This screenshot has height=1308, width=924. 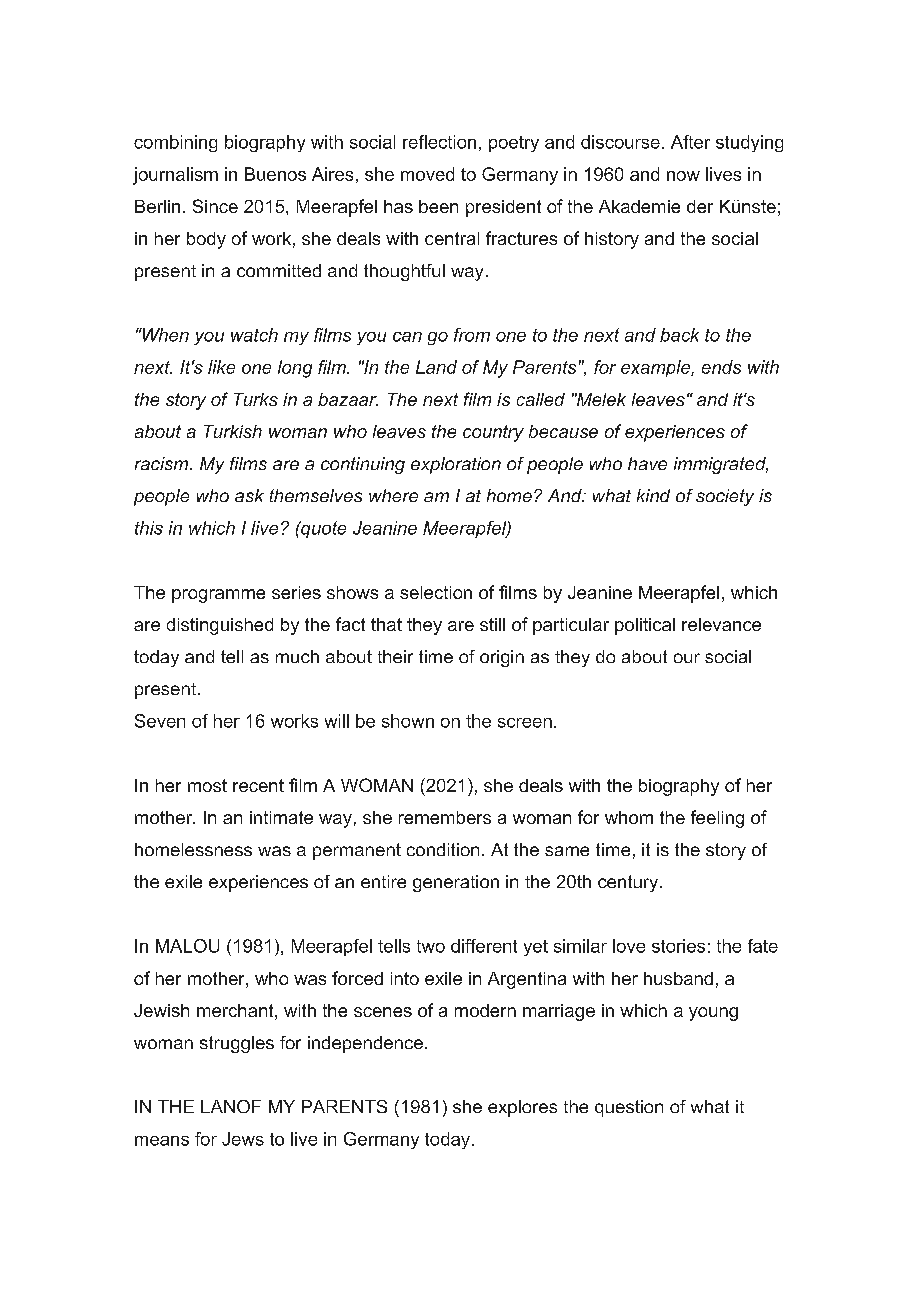 What do you see at coordinates (161, 1010) in the screenshot?
I see `Jewish` at bounding box center [161, 1010].
